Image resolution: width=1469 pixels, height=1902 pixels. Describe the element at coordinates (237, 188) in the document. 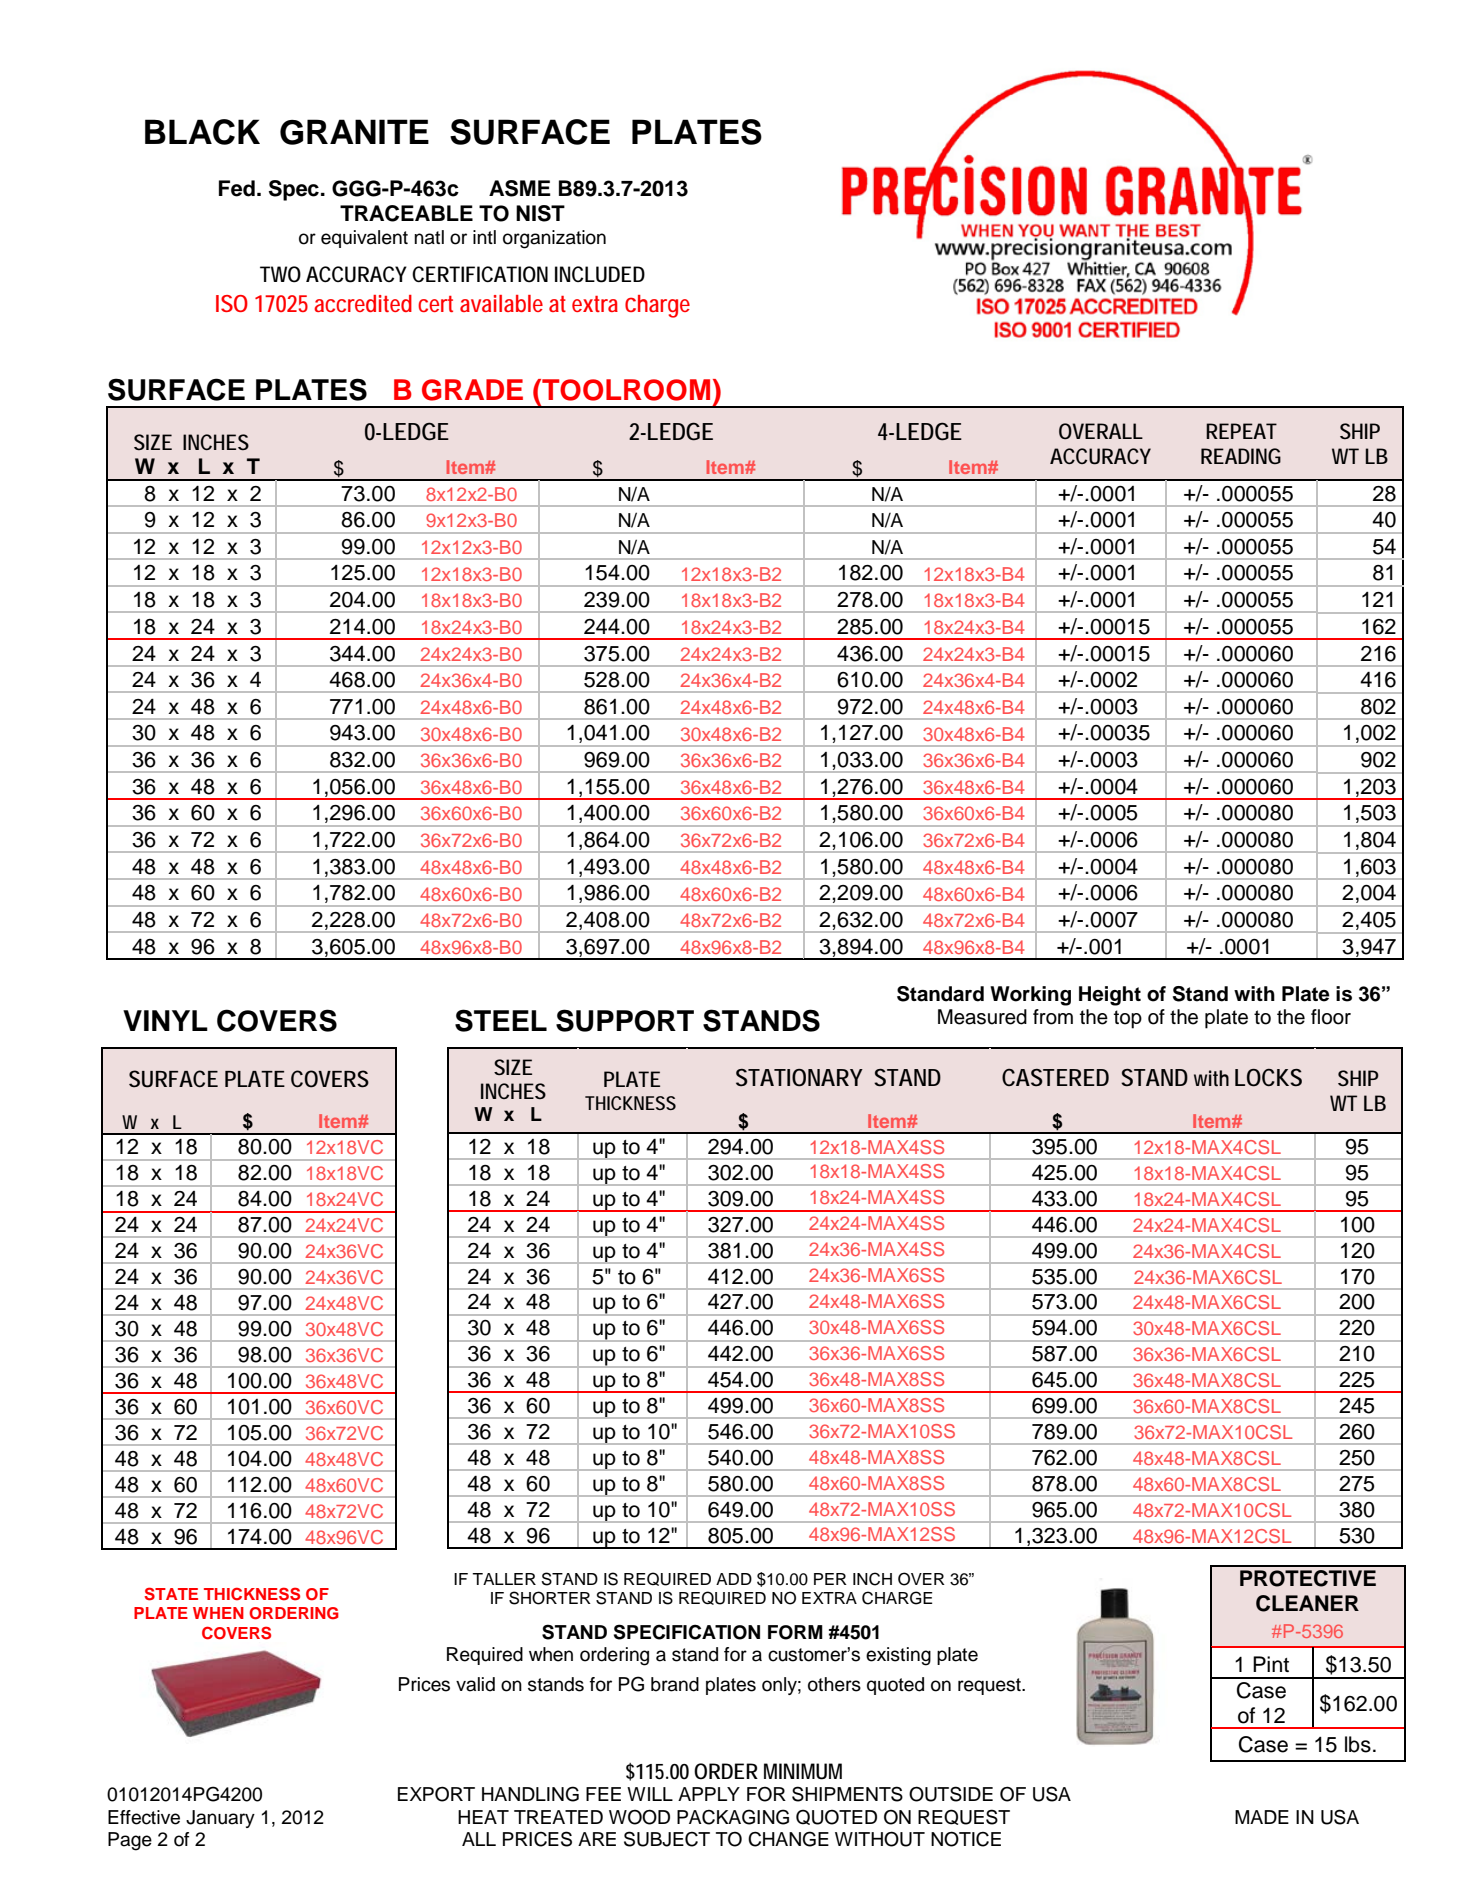

I see `Fed` at that location.
